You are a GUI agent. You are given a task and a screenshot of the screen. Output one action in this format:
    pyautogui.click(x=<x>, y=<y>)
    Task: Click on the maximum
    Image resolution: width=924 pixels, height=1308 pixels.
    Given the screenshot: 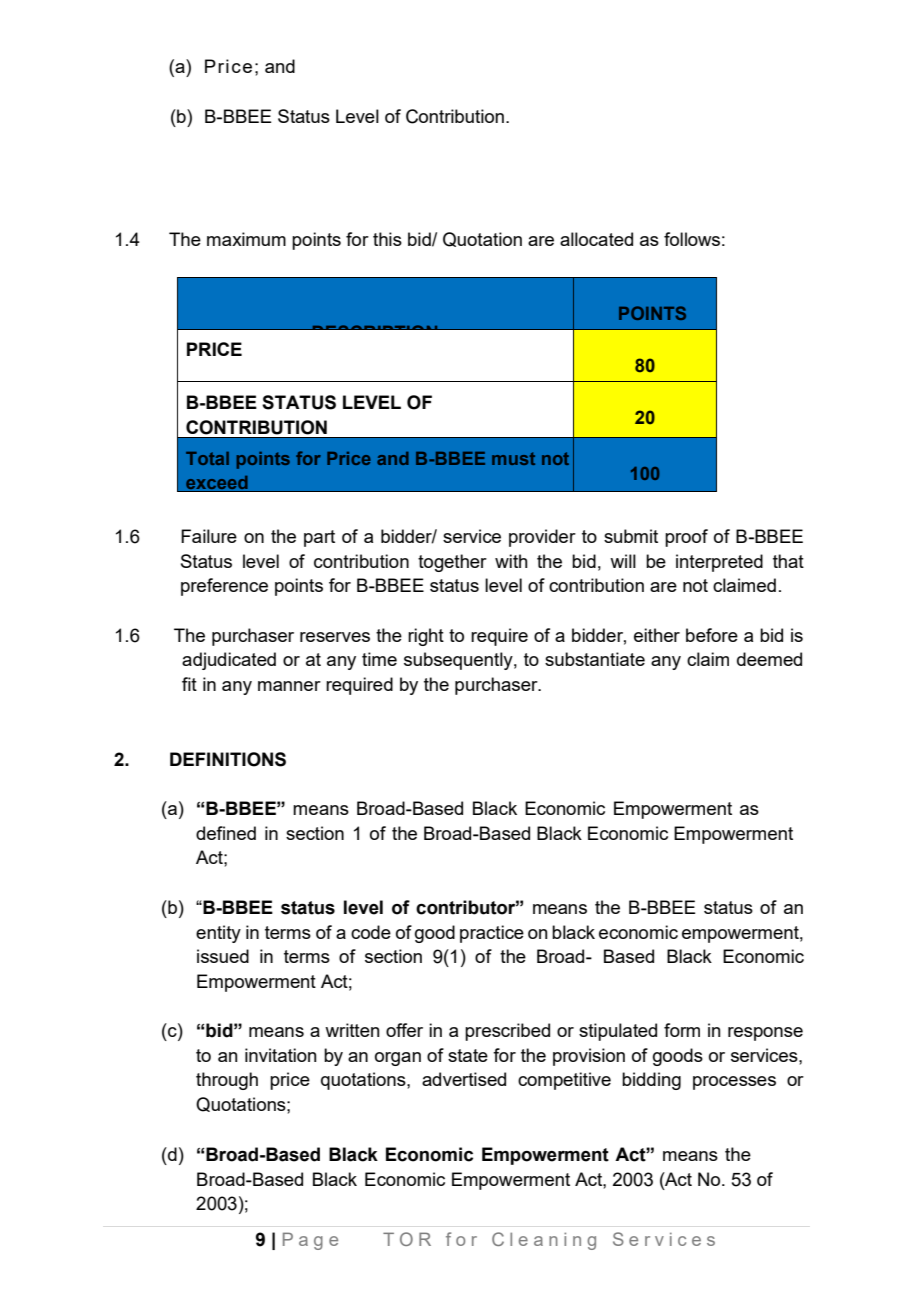 What is the action you would take?
    pyautogui.click(x=246, y=239)
